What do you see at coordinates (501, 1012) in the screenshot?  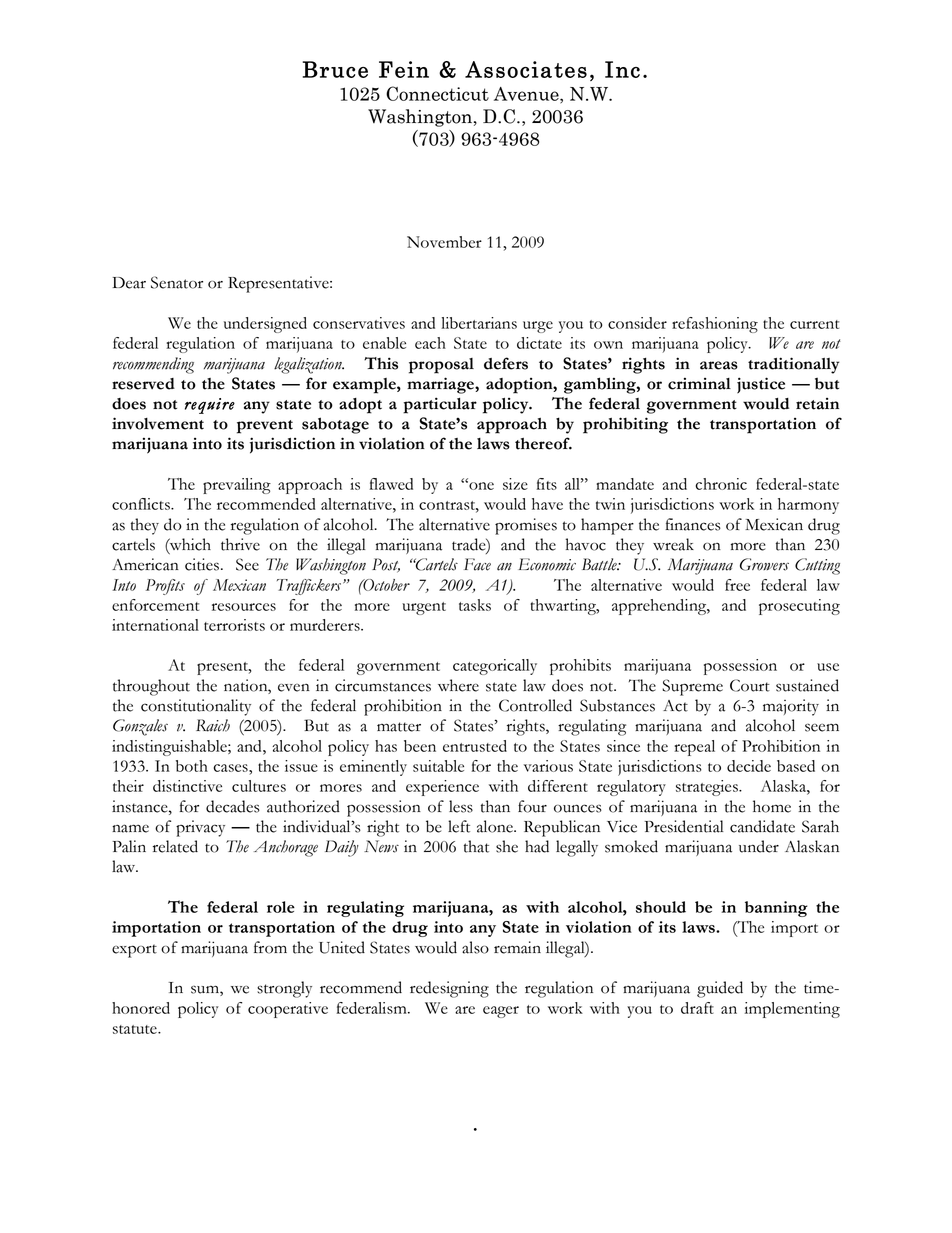 I see `eager` at bounding box center [501, 1012].
